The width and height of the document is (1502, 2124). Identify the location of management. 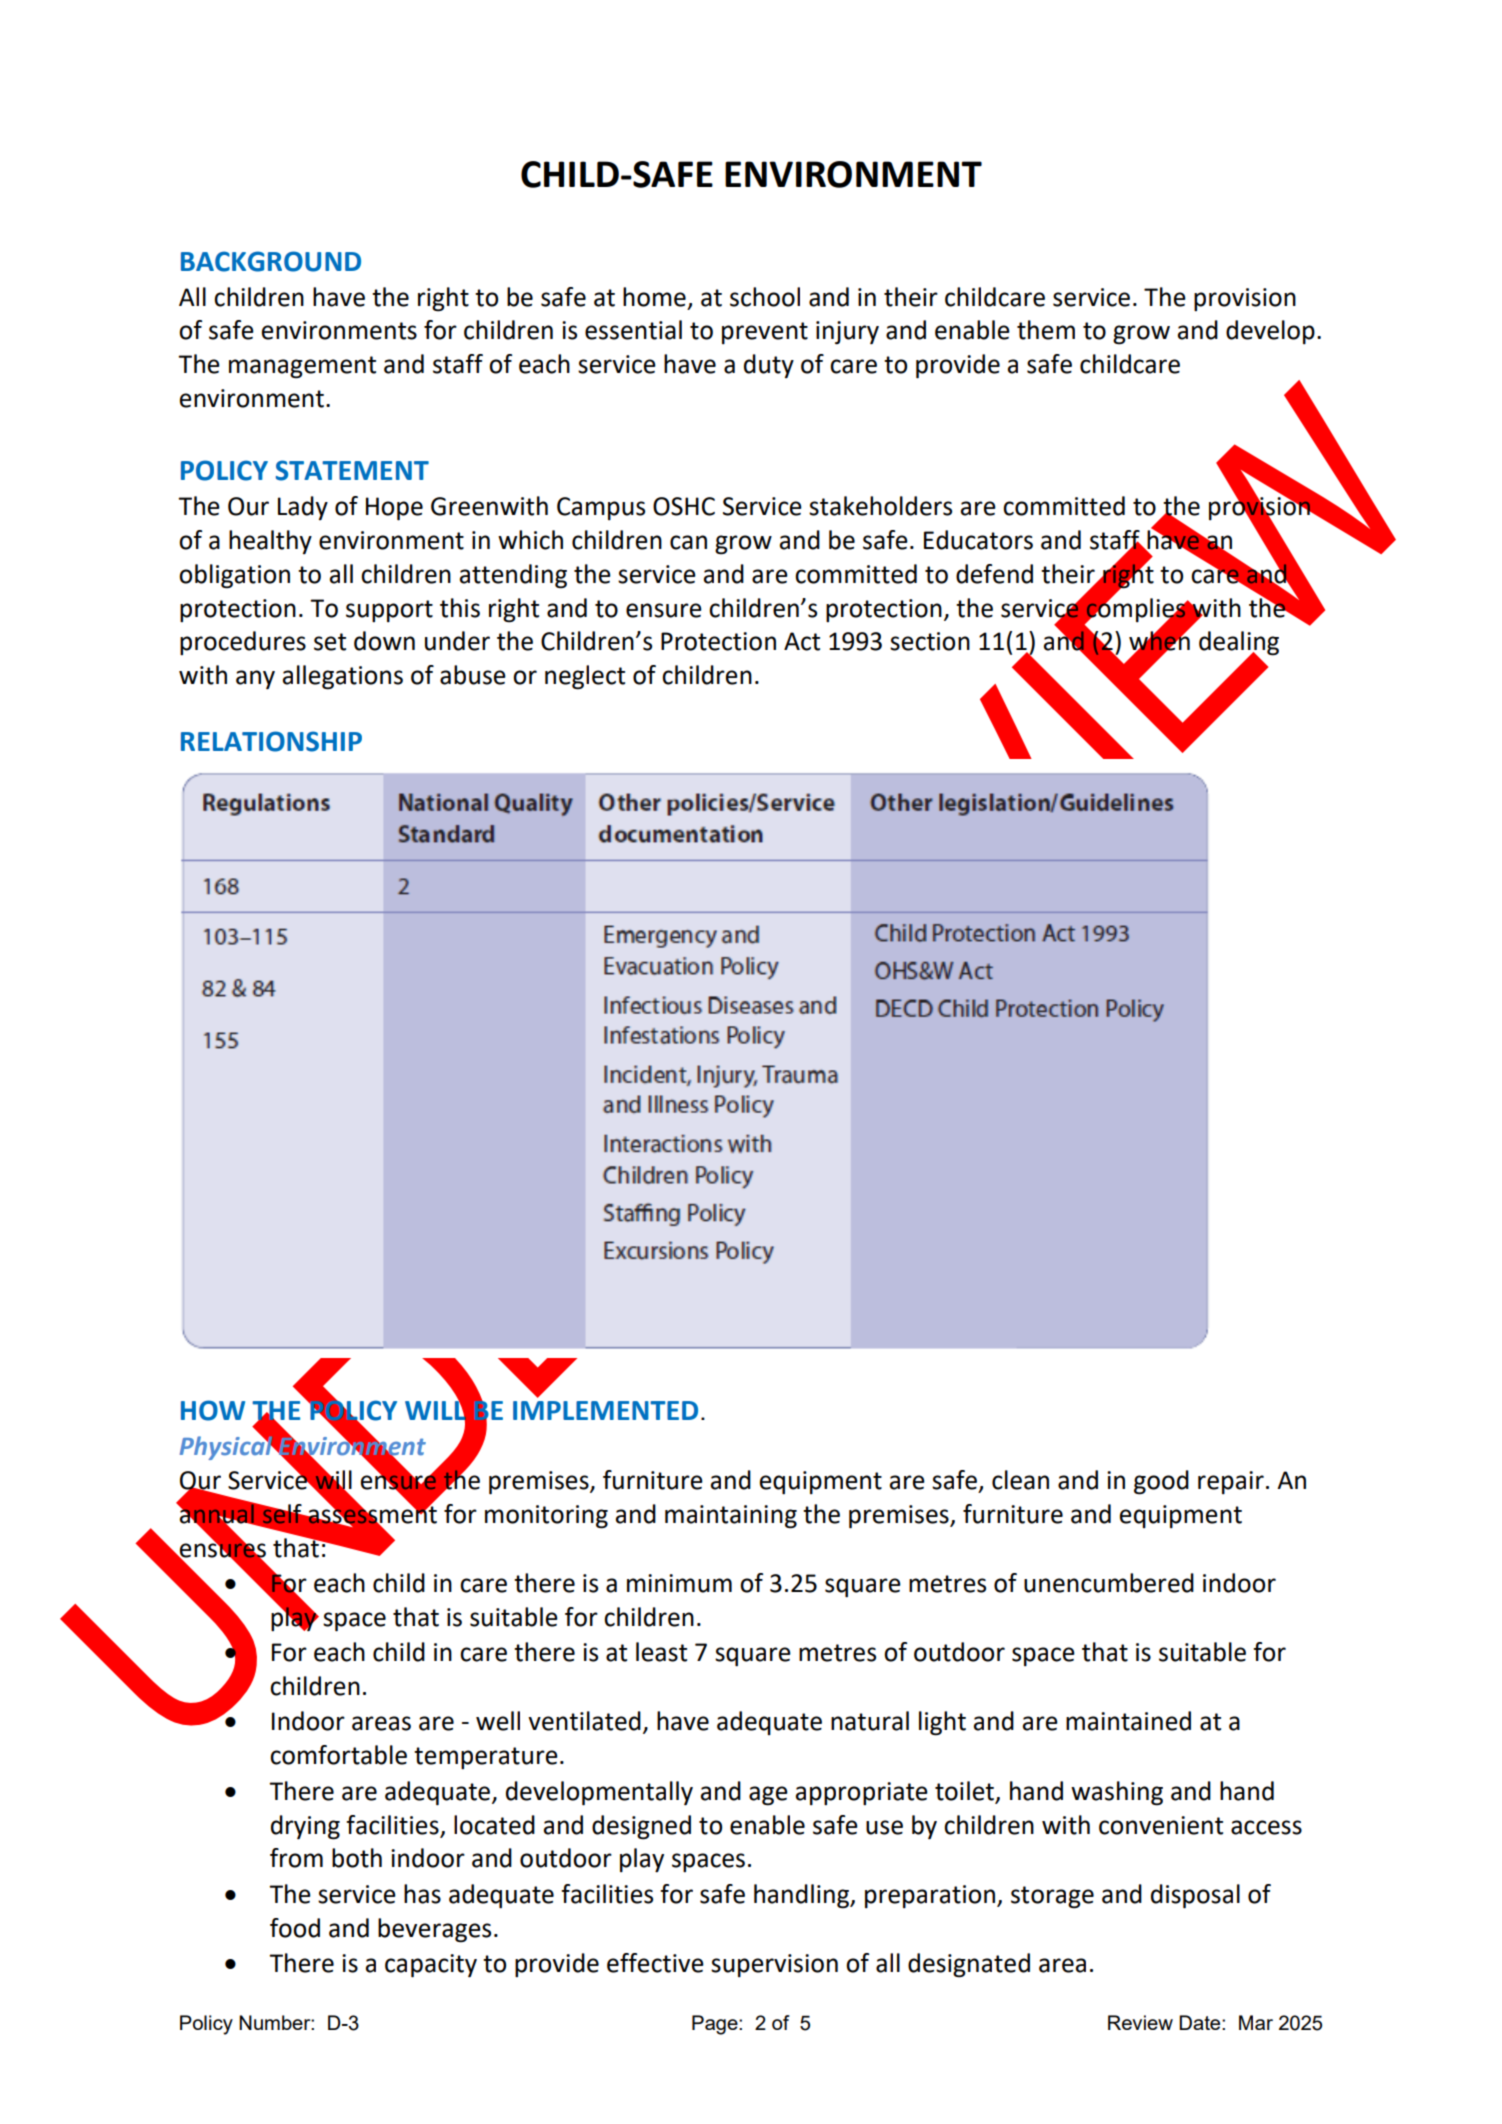
(302, 367).
